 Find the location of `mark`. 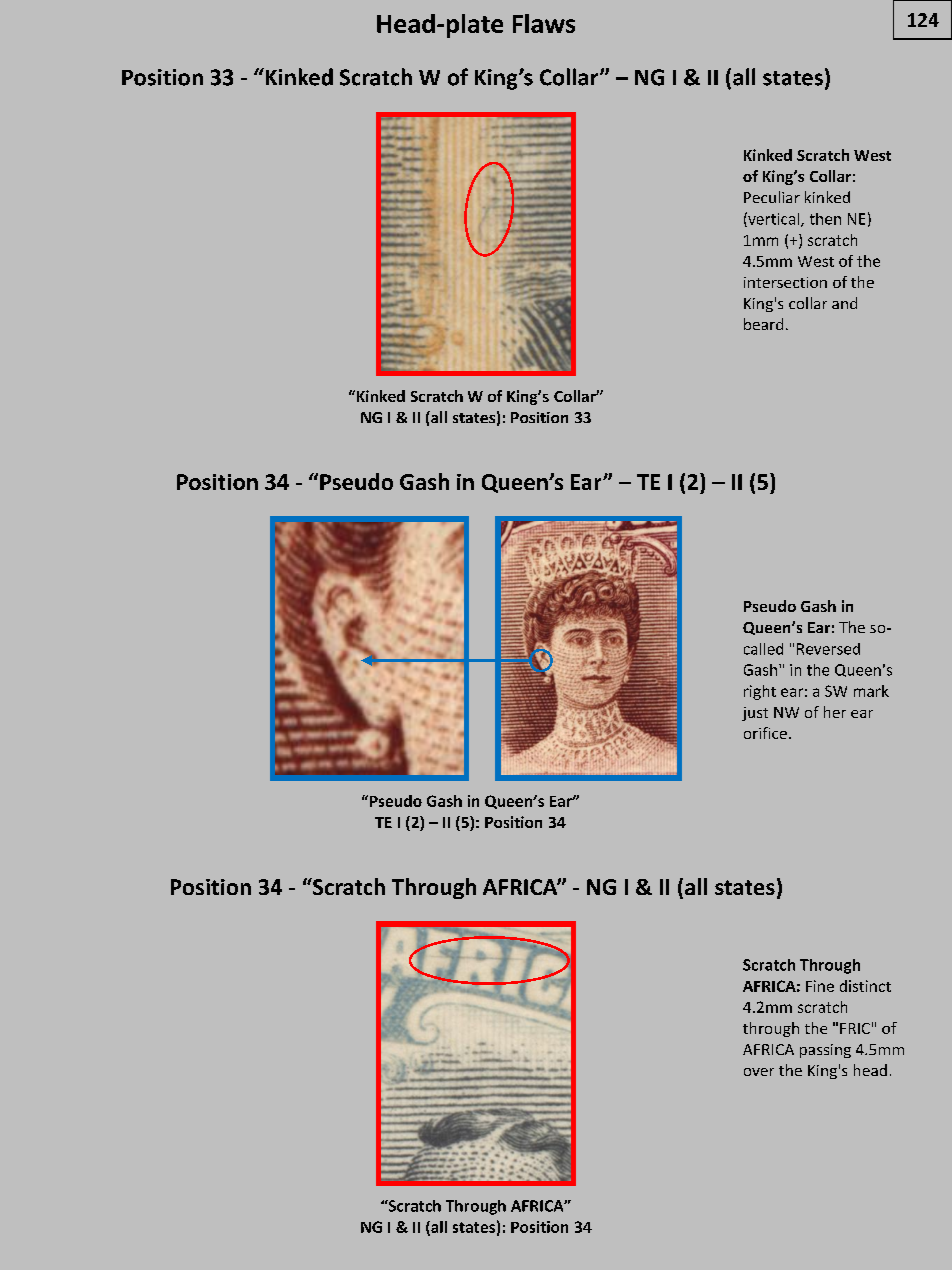

mark is located at coordinates (871, 691).
